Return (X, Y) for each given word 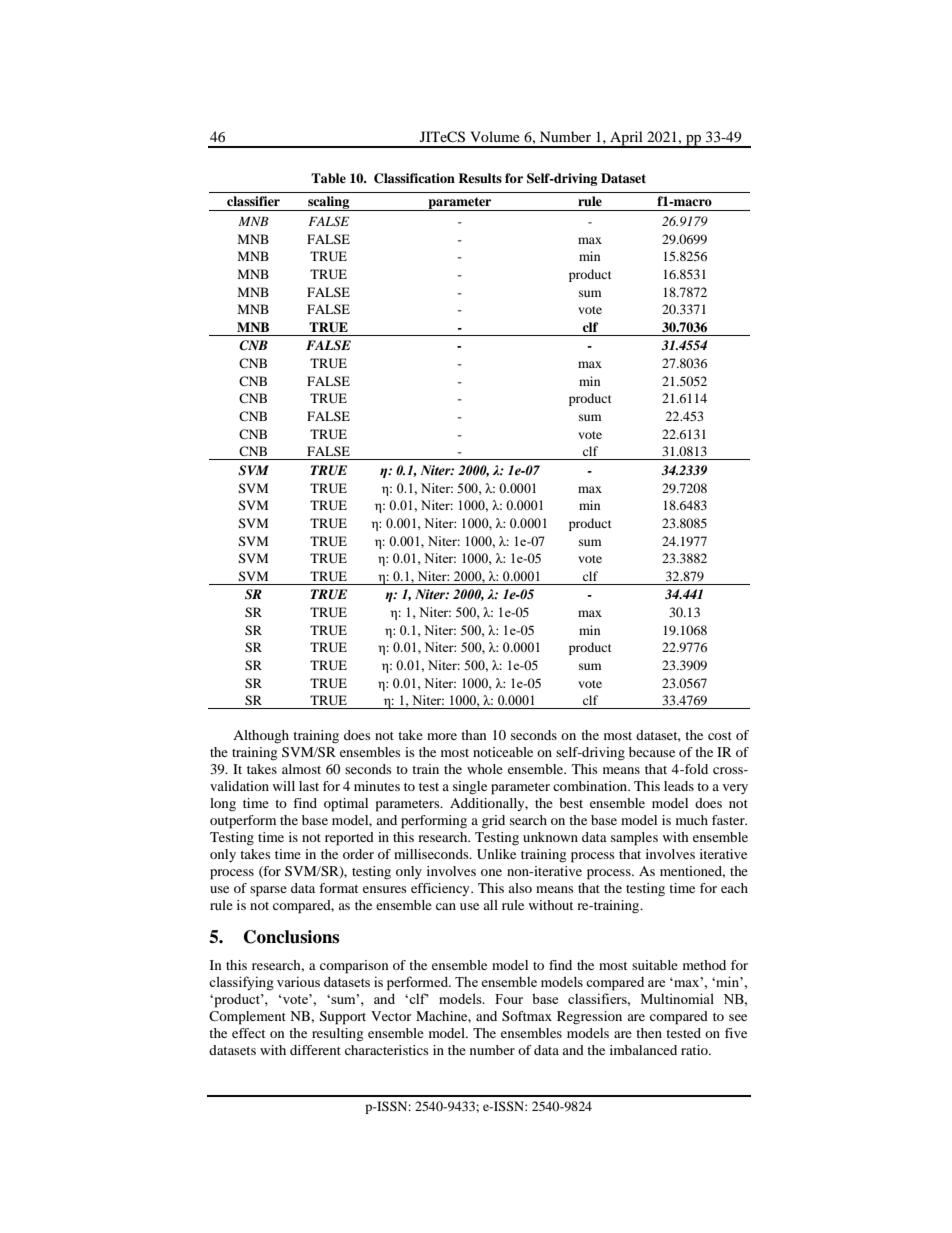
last (309, 786)
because (652, 752)
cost (720, 736)
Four (509, 999)
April (626, 139)
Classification (414, 178)
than (474, 735)
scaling (329, 203)
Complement (247, 1018)
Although (261, 737)
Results (480, 178)
